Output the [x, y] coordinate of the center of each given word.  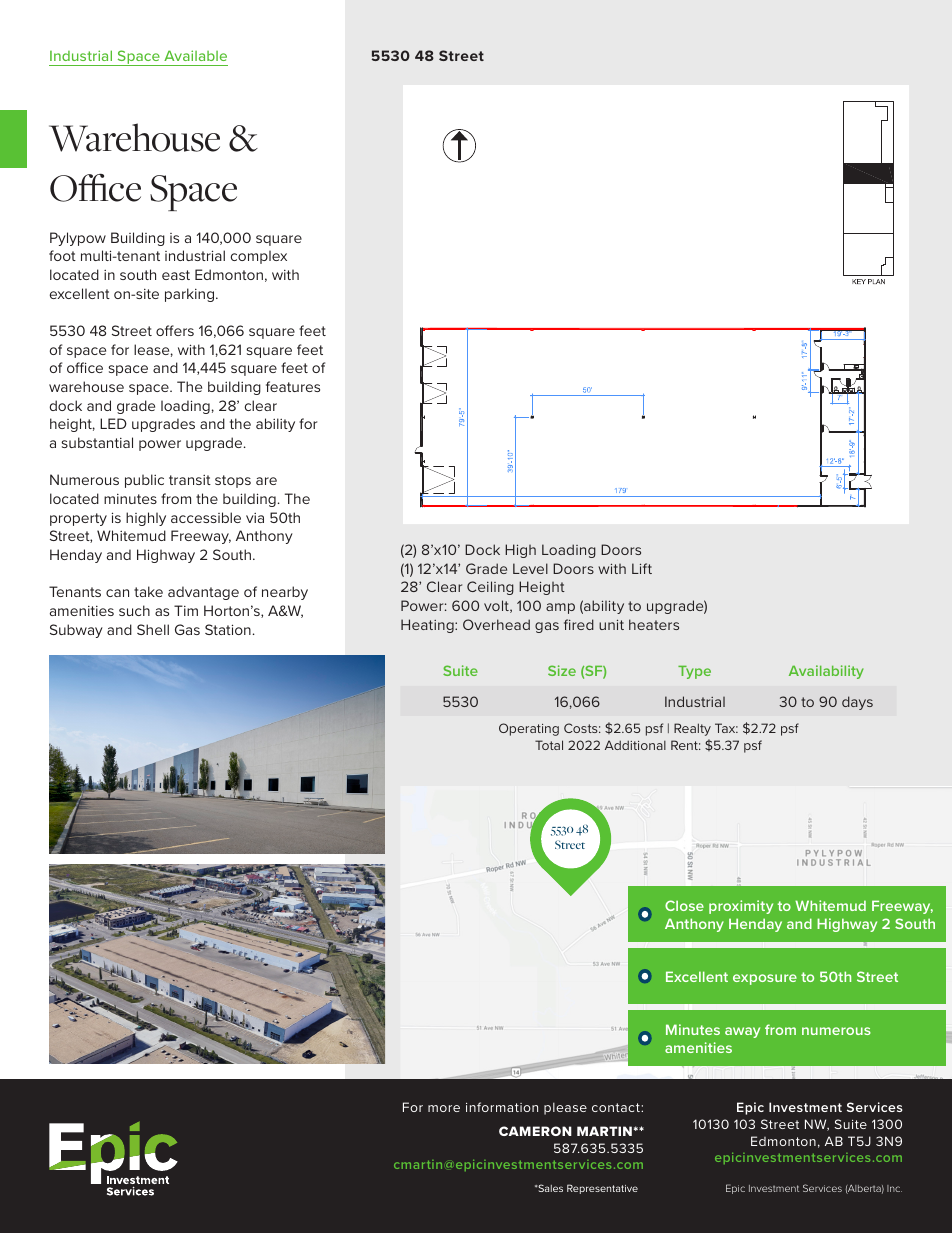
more [444, 1108]
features [293, 386]
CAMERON [535, 1131]
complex [259, 257]
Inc [894, 1188]
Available [195, 55]
